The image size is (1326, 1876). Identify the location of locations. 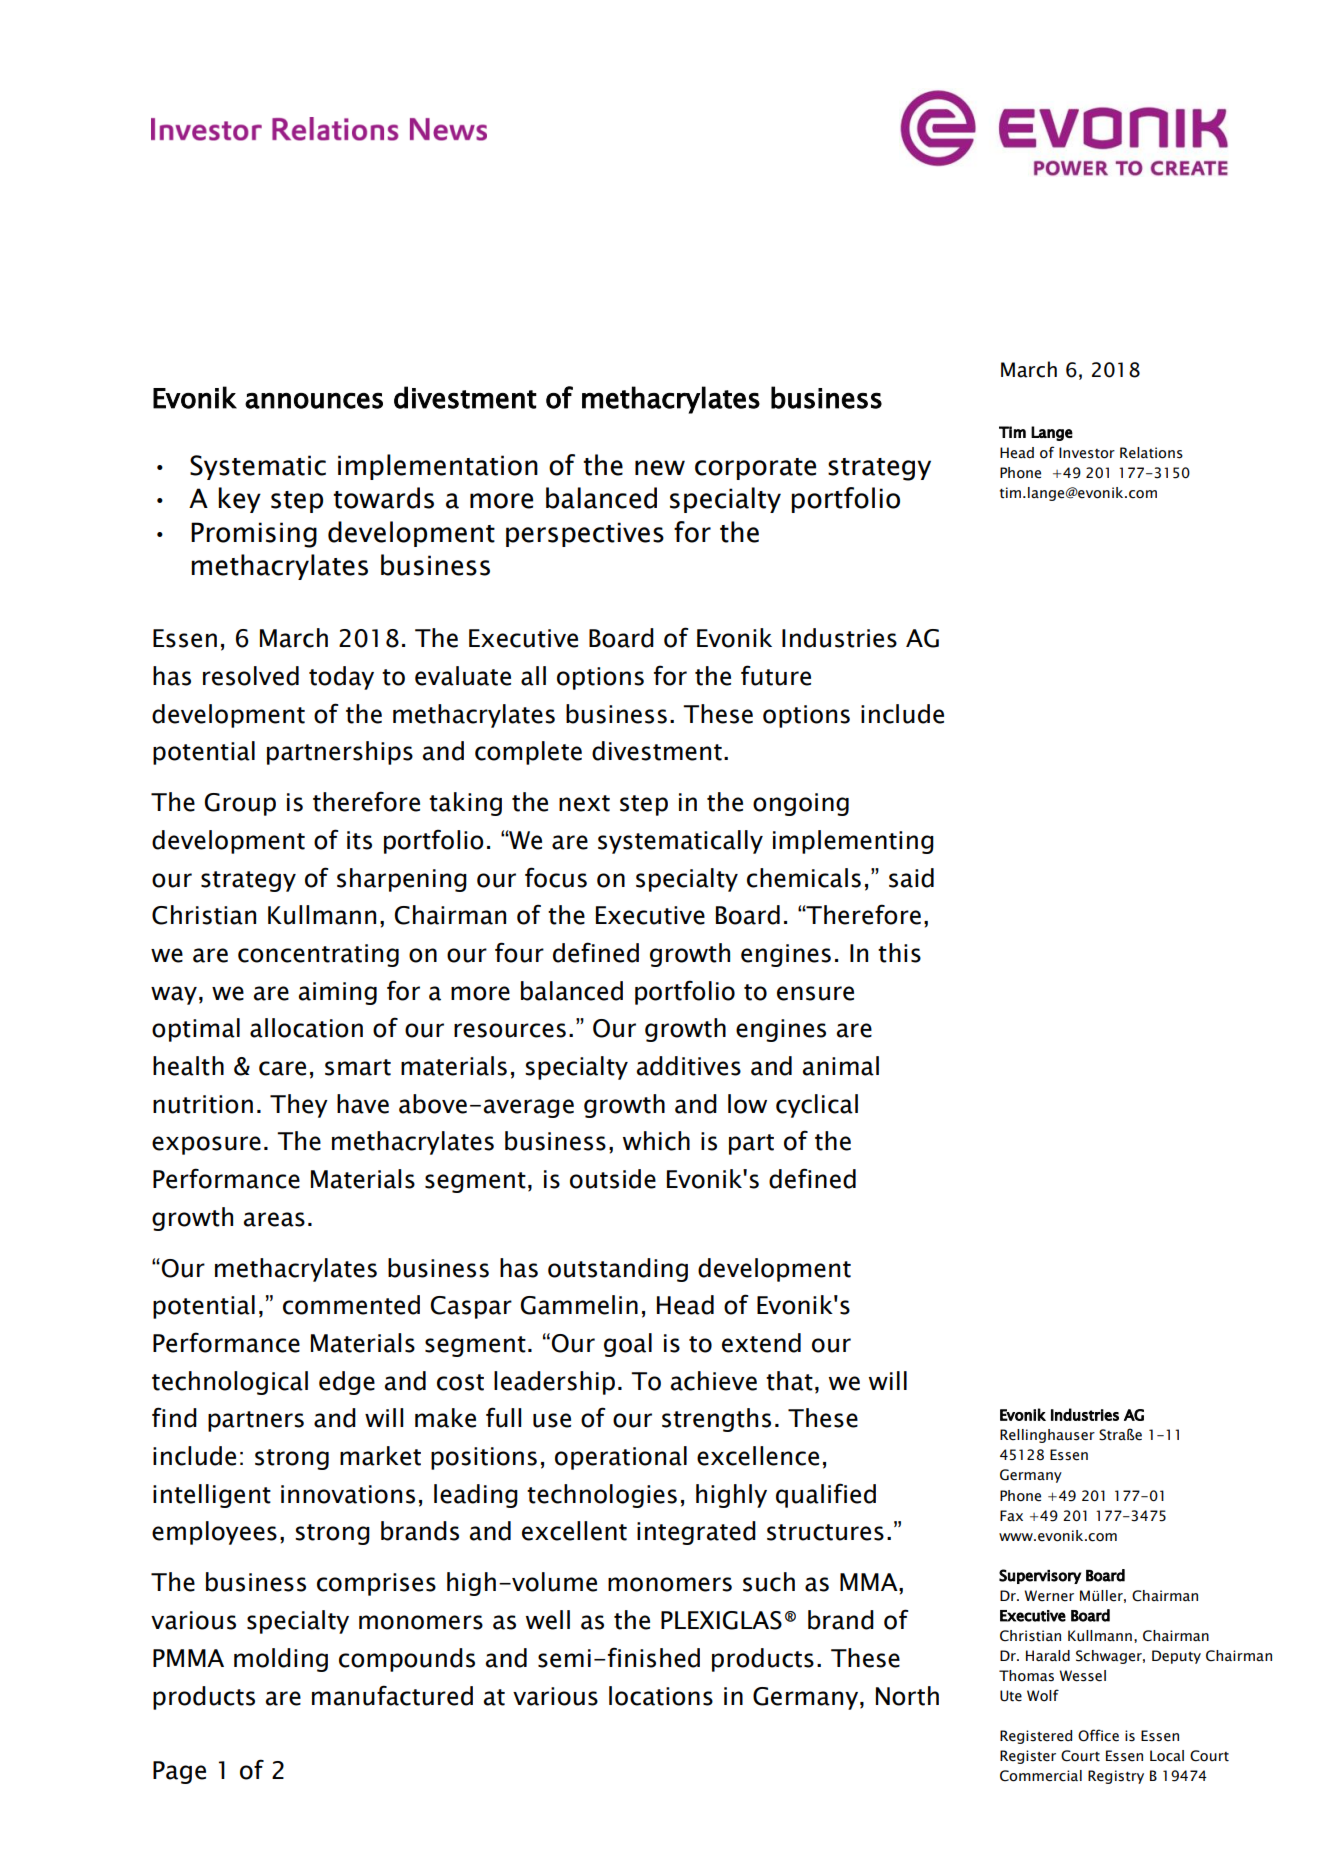
(661, 1696).
